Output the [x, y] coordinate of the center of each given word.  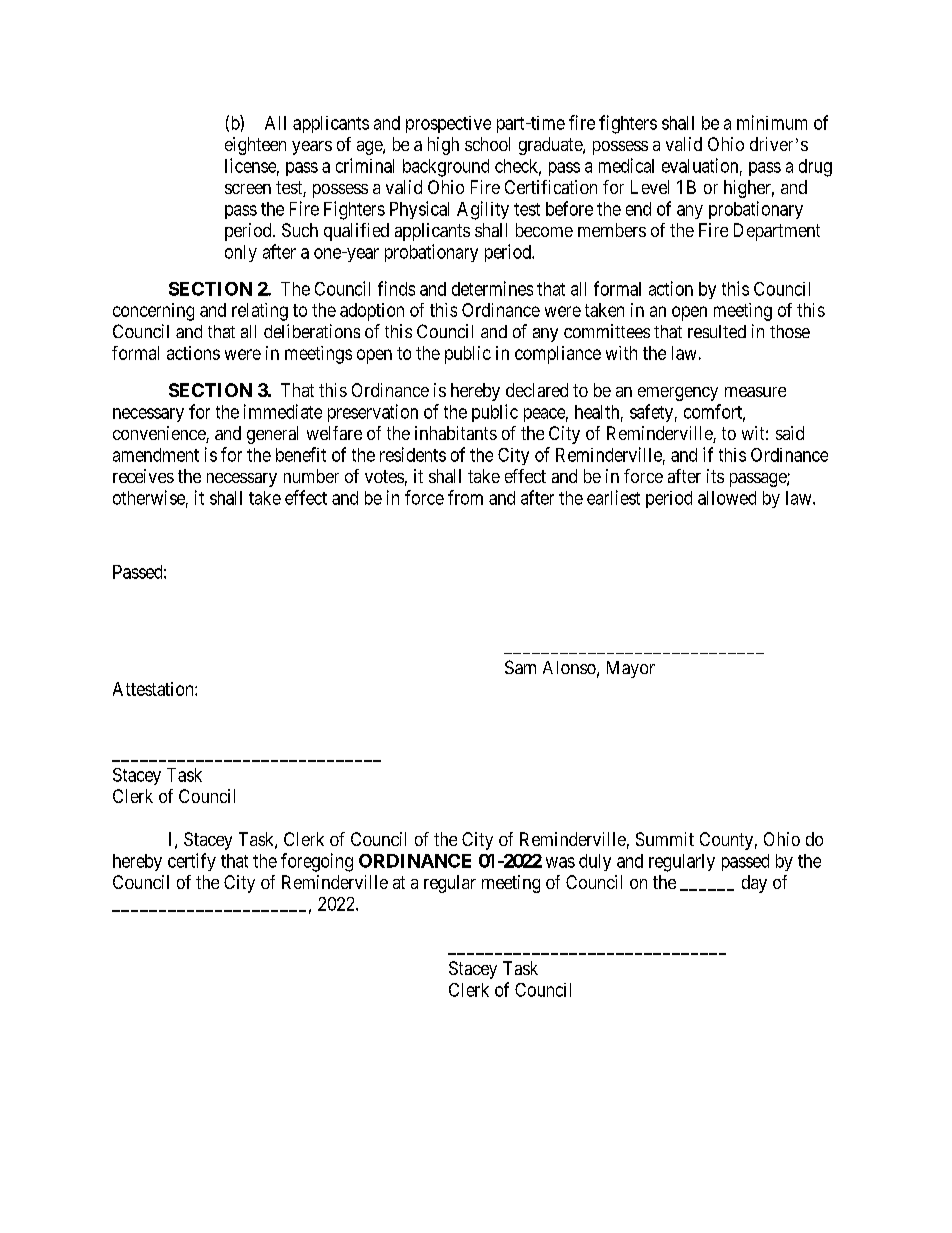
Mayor [631, 669]
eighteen [255, 146]
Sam [520, 667]
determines [492, 288]
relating [260, 312]
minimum [772, 122]
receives [143, 476]
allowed [727, 498]
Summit [665, 839]
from [465, 497]
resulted [717, 331]
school [487, 144]
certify [192, 862]
